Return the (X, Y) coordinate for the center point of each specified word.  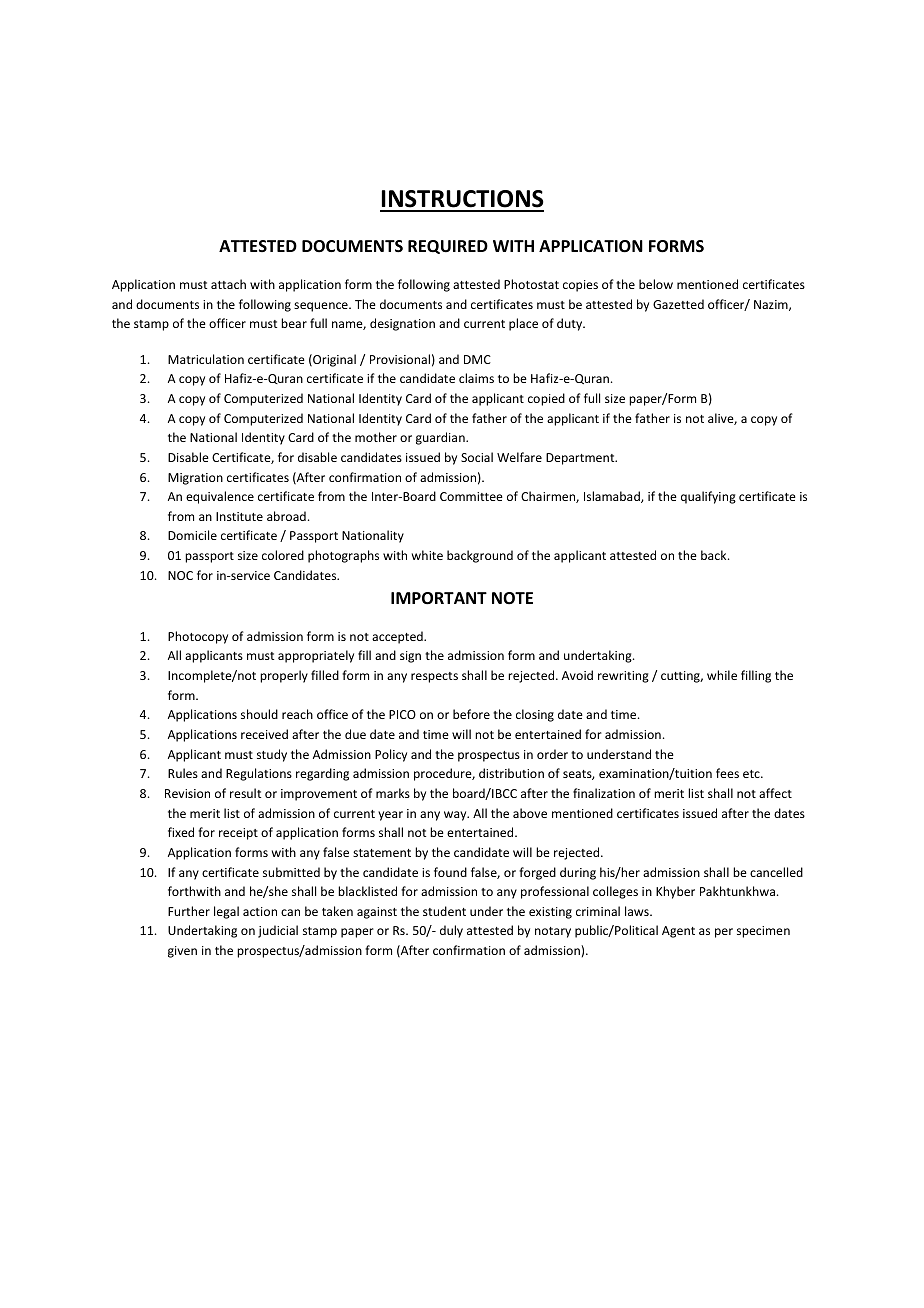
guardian (441, 438)
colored (283, 555)
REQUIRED (448, 247)
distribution (511, 773)
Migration (195, 479)
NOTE (512, 598)
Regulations (259, 774)
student (444, 911)
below (656, 284)
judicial (278, 931)
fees (727, 773)
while (722, 675)
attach (228, 284)
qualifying (708, 497)
